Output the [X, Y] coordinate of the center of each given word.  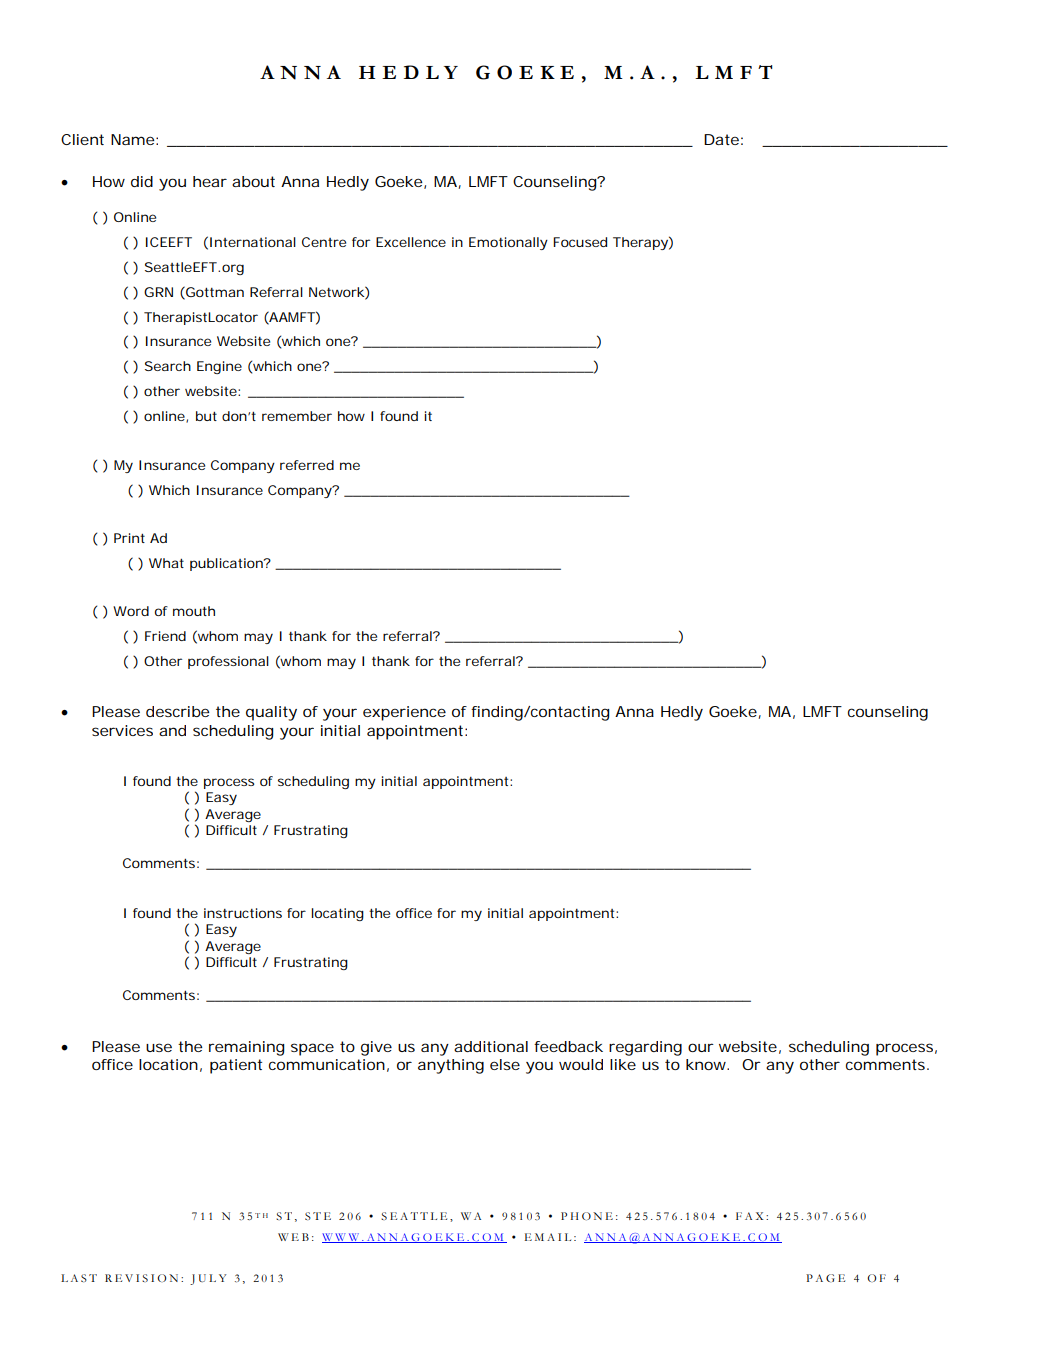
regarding [645, 1048]
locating [337, 914]
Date [721, 139]
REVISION [141, 1278]
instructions [243, 913]
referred [307, 465]
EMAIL [548, 1237]
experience [404, 713]
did [142, 181]
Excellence [411, 242]
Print [129, 538]
